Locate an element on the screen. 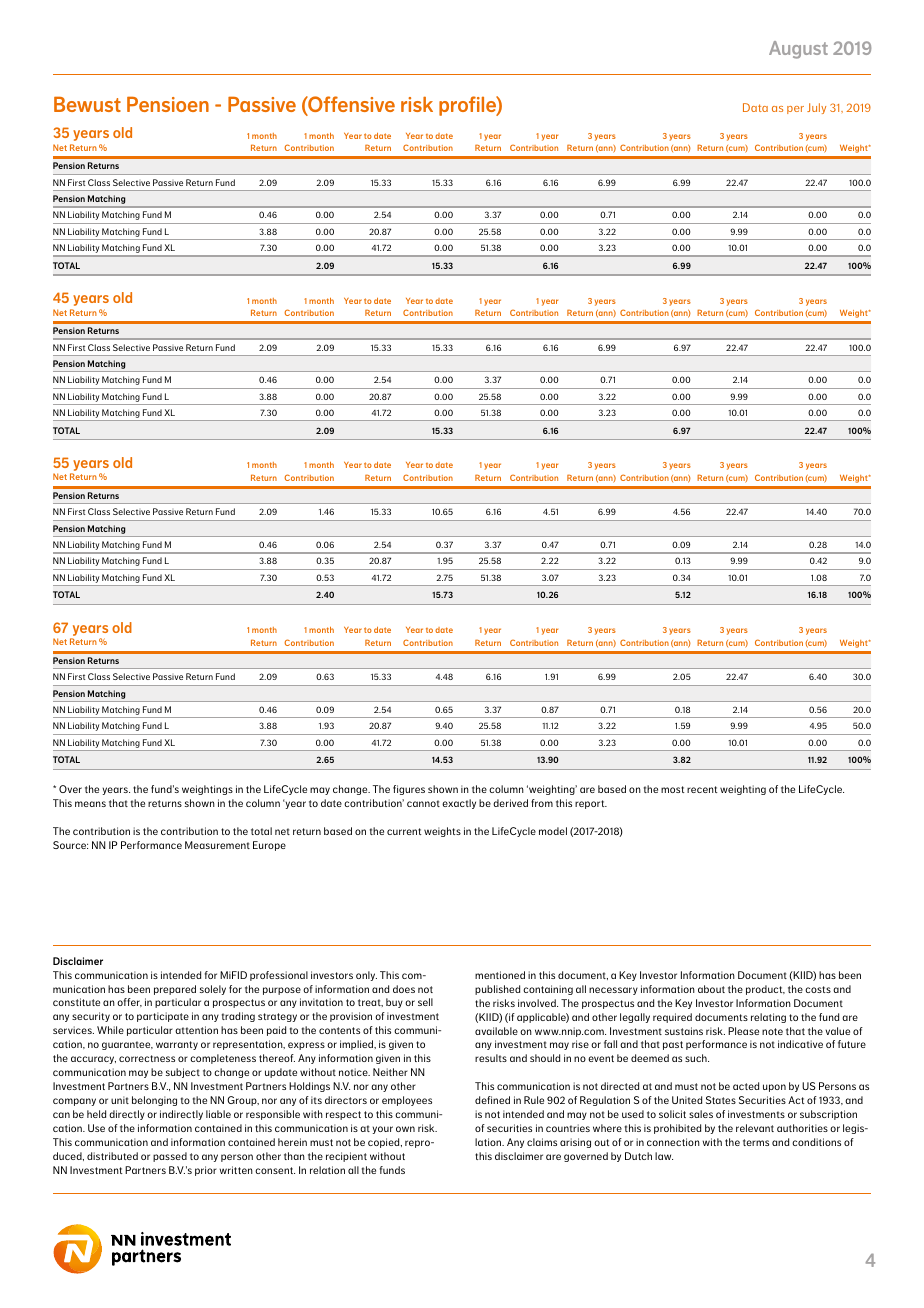  means is located at coordinates (90, 804).
